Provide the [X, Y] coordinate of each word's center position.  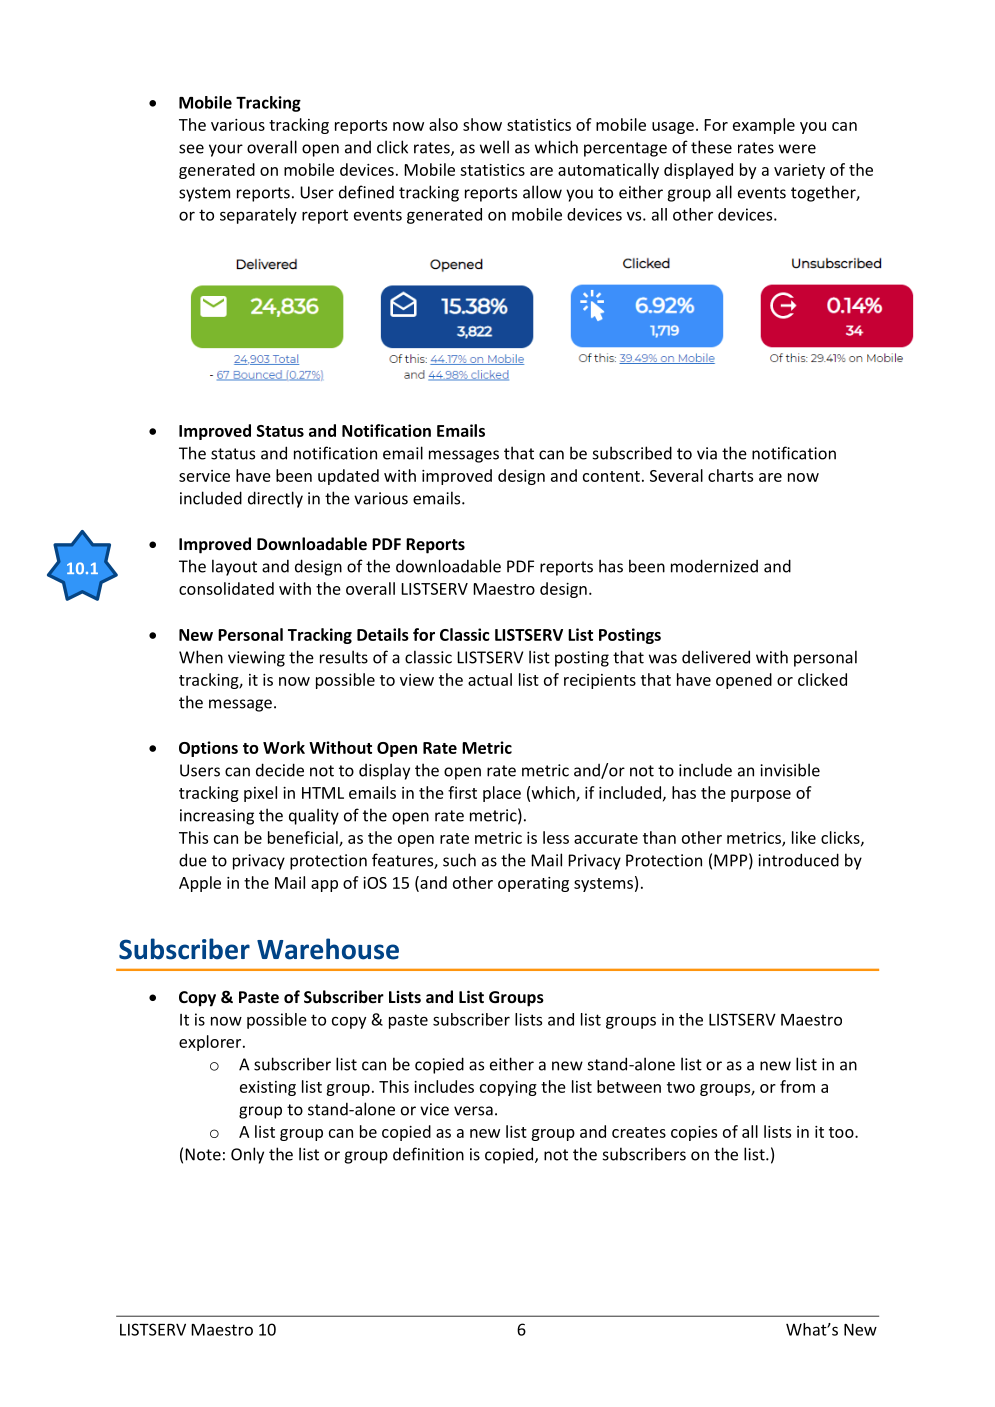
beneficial [304, 838]
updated [348, 477]
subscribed [632, 453]
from [797, 1086]
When [201, 657]
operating [533, 884]
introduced [798, 860]
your [226, 150]
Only [247, 1155]
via [707, 453]
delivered [716, 657]
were [797, 149]
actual [490, 679]
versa [473, 1111]
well [494, 147]
